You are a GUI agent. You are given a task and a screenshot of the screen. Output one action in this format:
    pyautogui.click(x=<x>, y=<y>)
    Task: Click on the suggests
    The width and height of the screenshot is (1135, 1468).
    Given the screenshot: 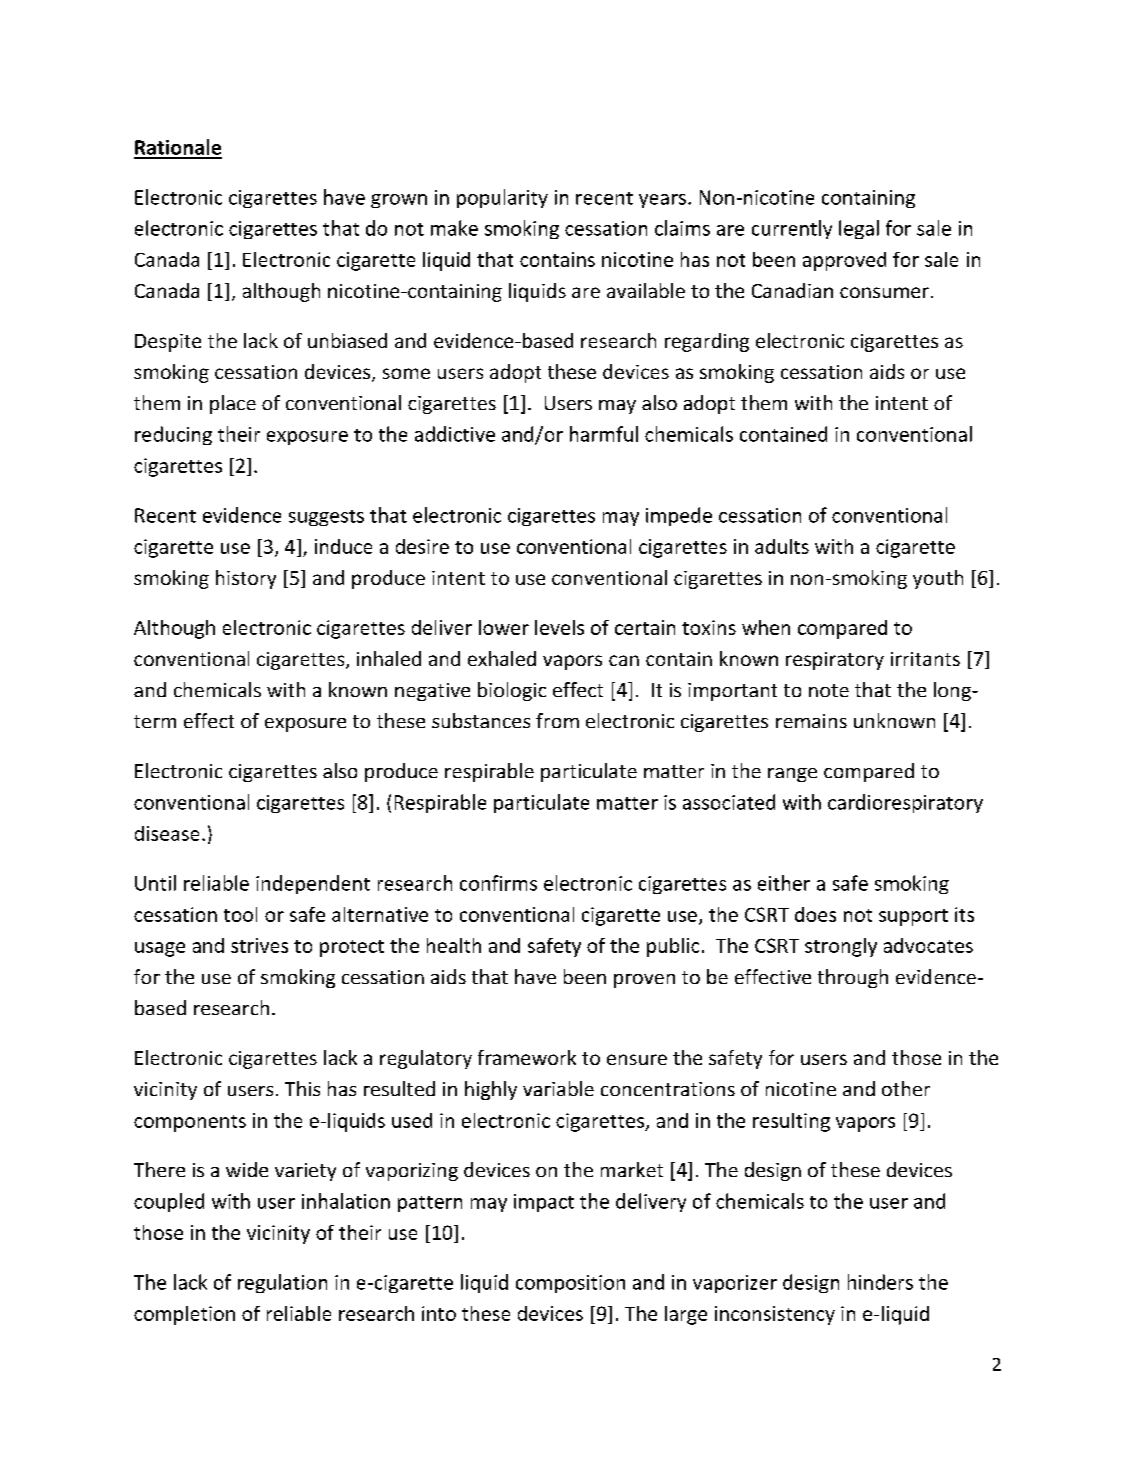 What is the action you would take?
    pyautogui.click(x=326, y=518)
